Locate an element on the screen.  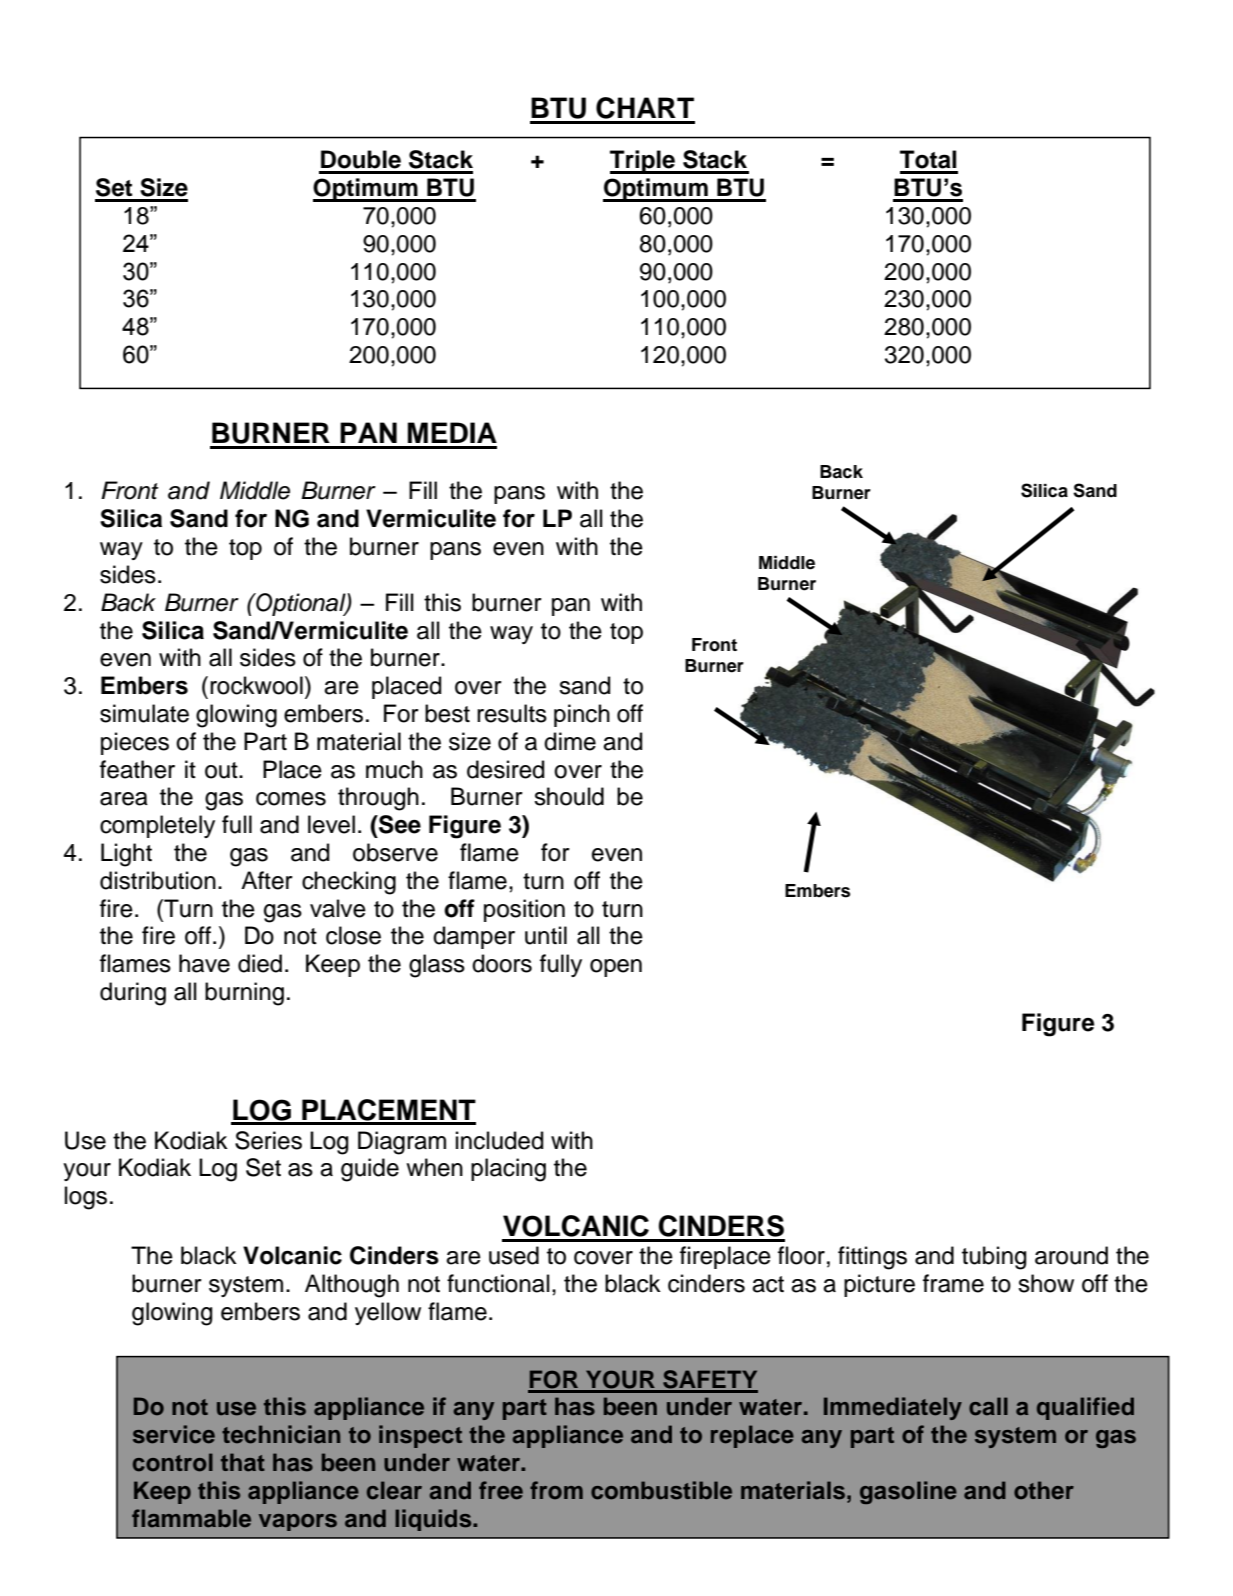
control is located at coordinates (173, 1462).
